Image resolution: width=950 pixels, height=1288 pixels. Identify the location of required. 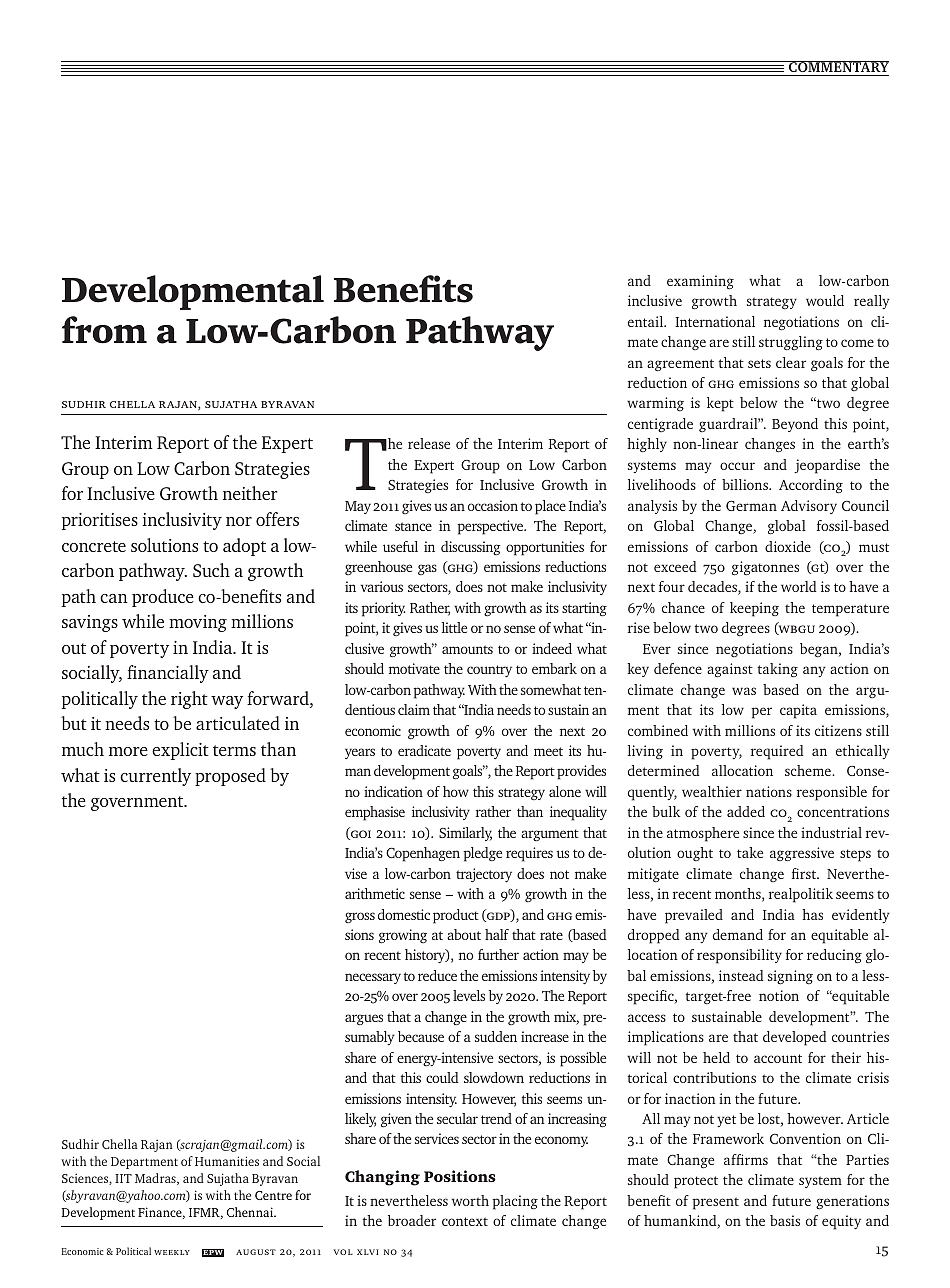
(777, 752).
